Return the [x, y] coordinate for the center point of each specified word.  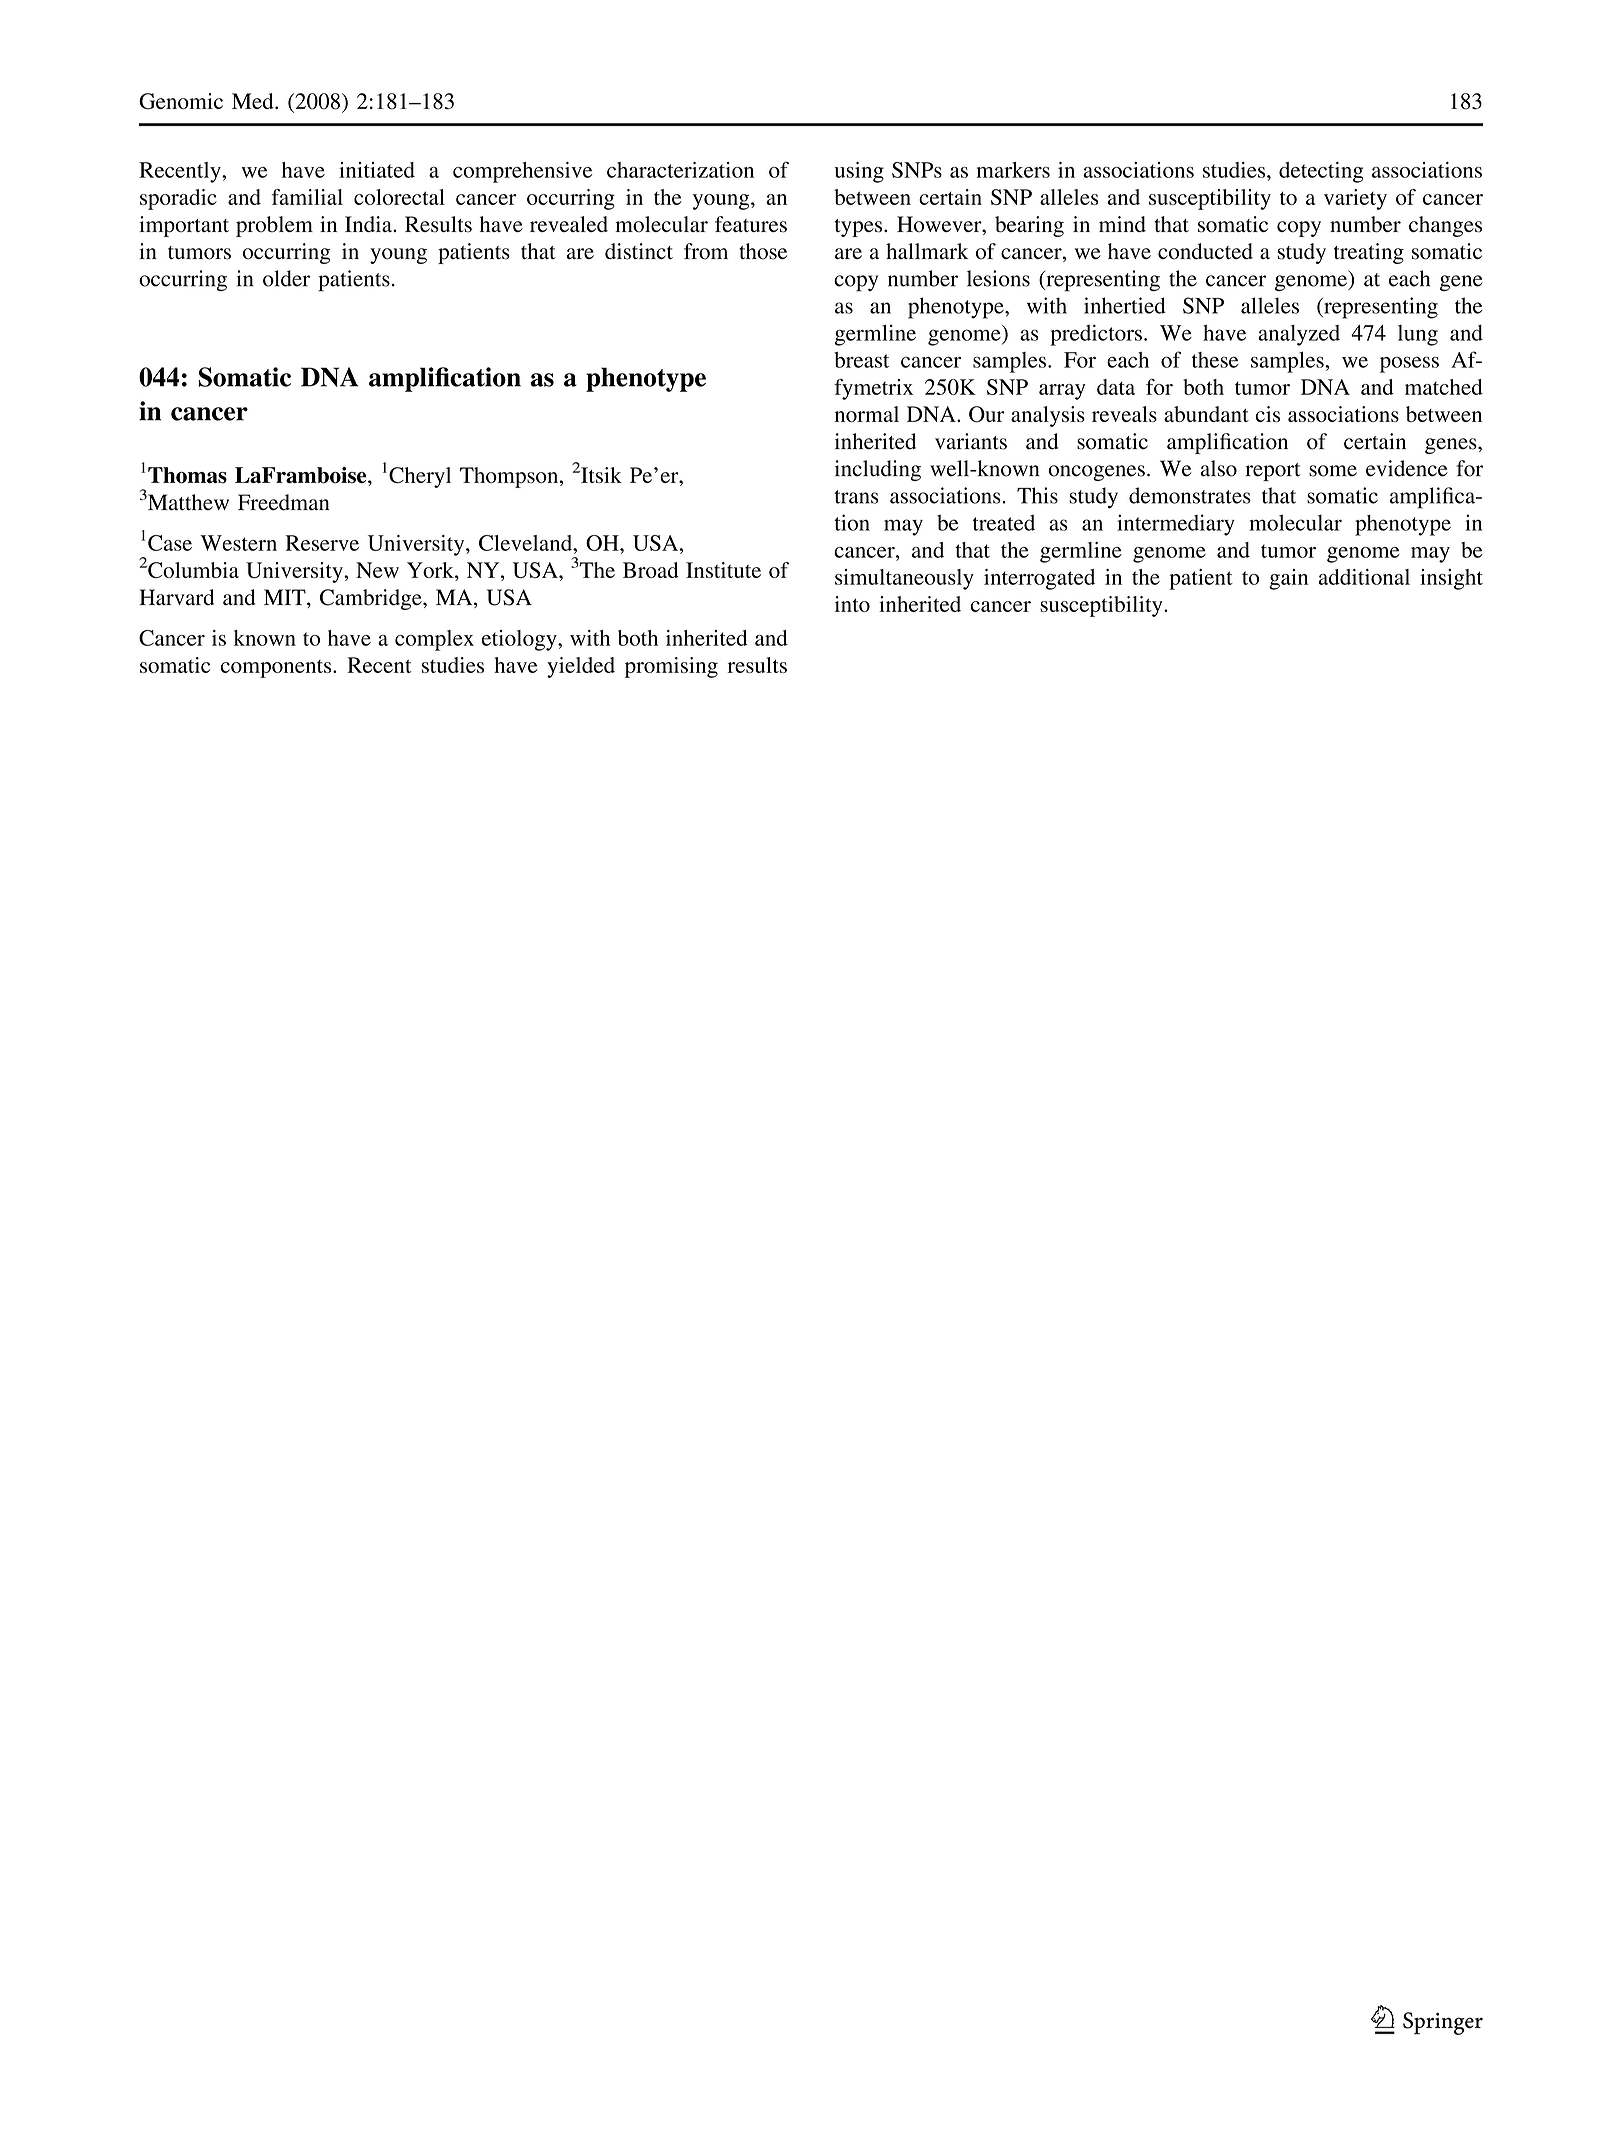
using [859, 172]
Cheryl [420, 477]
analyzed [1299, 335]
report [1273, 472]
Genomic [181, 101]
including [878, 470]
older [286, 278]
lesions [998, 278]
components [277, 669]
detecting [1321, 172]
